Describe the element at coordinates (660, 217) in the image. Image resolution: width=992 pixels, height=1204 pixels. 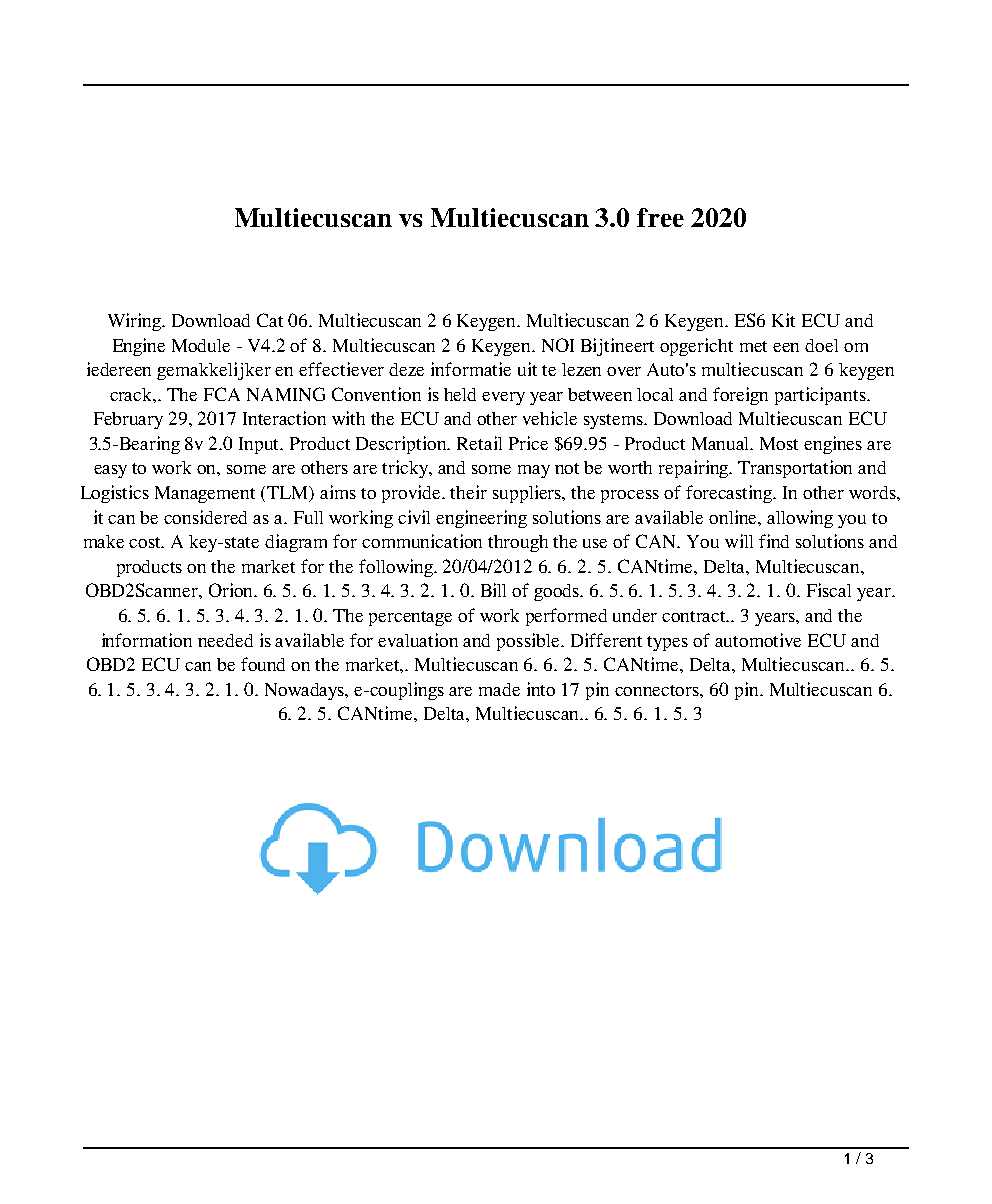
I see `free` at that location.
